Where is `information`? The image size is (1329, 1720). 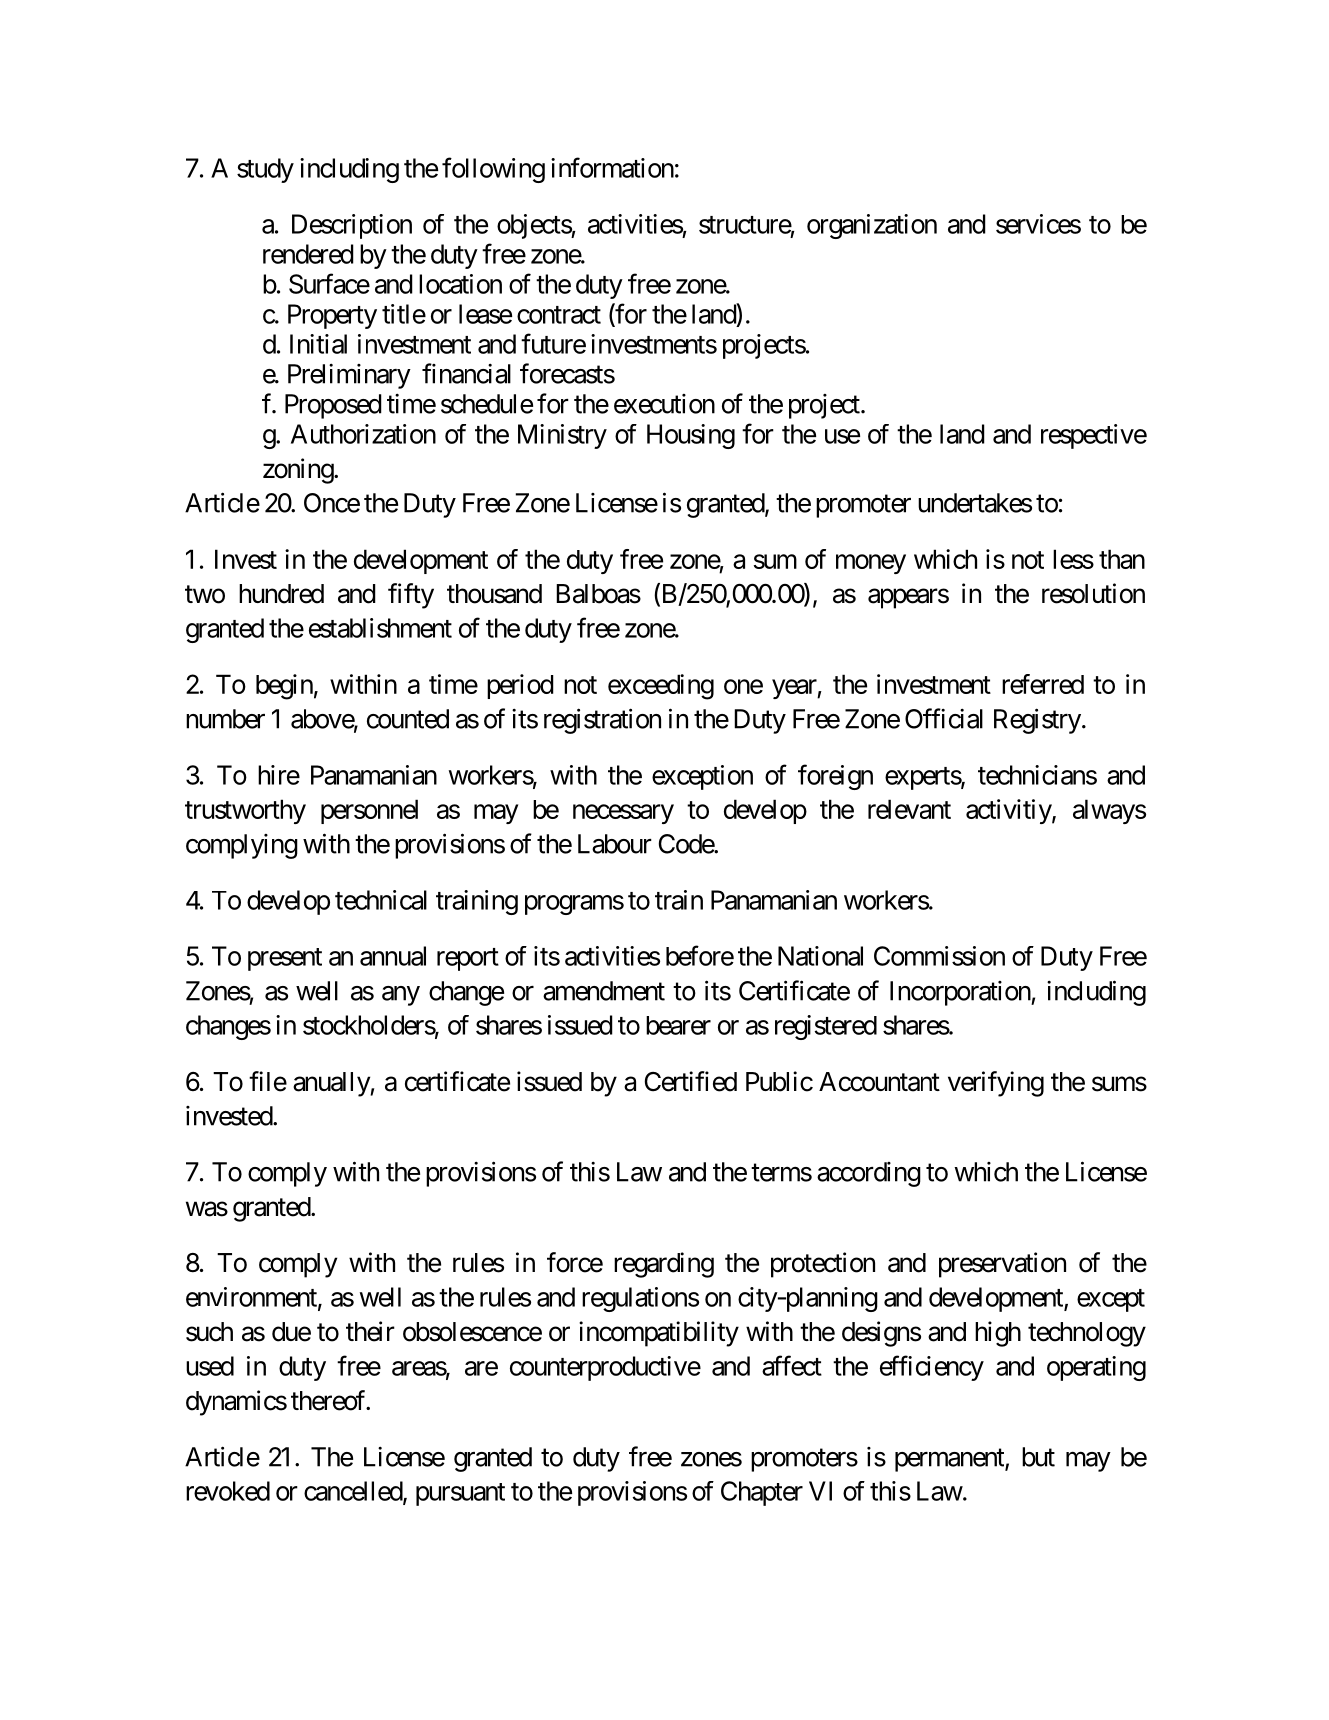
information is located at coordinates (612, 167).
